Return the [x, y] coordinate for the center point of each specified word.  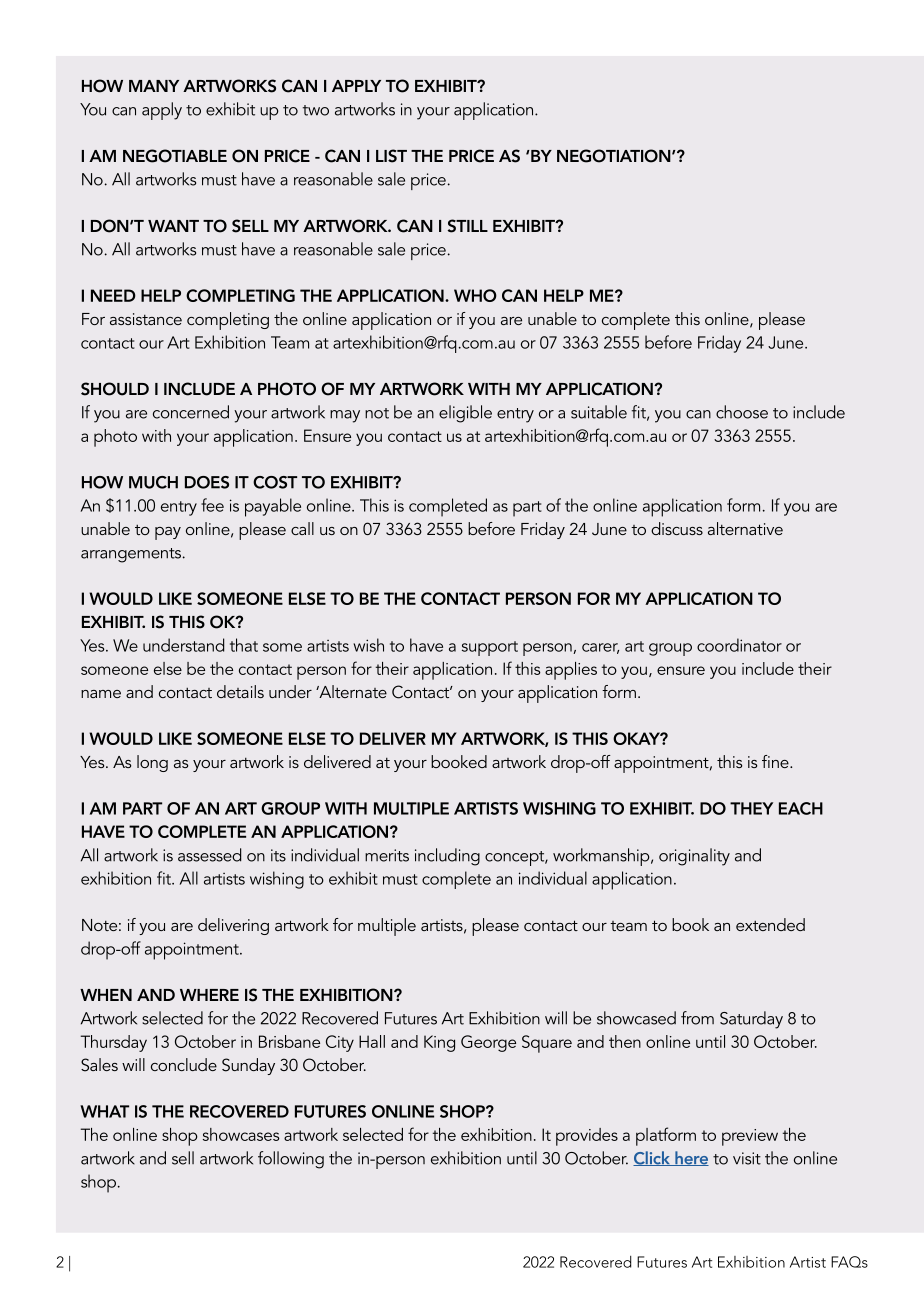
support [490, 648]
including [447, 857]
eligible [465, 414]
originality [694, 857]
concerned [191, 412]
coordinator [739, 645]
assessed [209, 855]
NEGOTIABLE [175, 156]
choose [742, 412]
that [244, 645]
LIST [391, 156]
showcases [241, 1134]
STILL [468, 226]
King [439, 1043]
